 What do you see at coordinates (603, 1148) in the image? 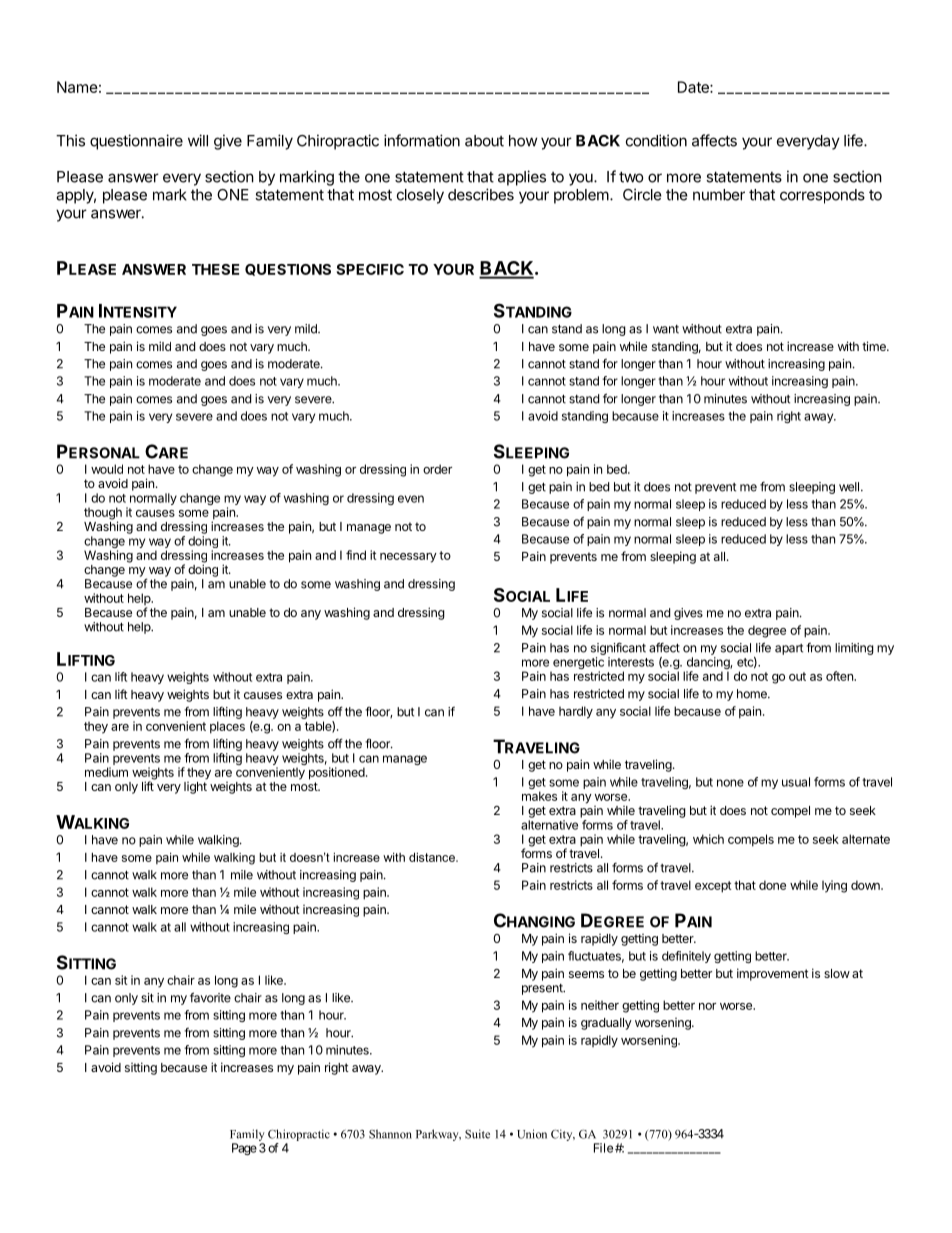
I see `File` at bounding box center [603, 1148].
